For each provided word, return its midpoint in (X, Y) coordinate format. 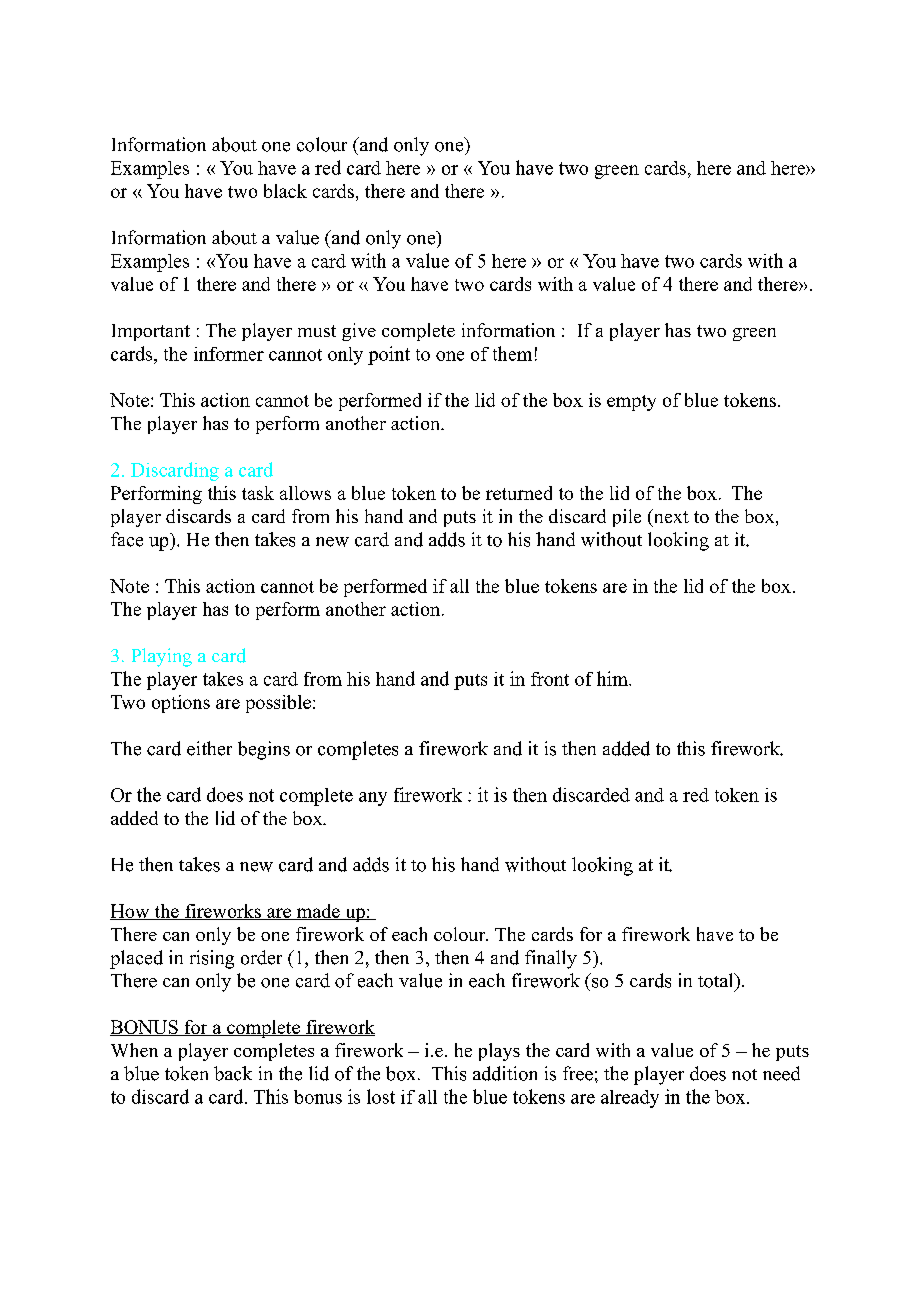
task (258, 493)
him (613, 678)
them (512, 353)
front (550, 679)
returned (519, 493)
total (717, 980)
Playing (162, 657)
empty (631, 403)
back (233, 1073)
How (131, 912)
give (359, 332)
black (285, 191)
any (373, 799)
